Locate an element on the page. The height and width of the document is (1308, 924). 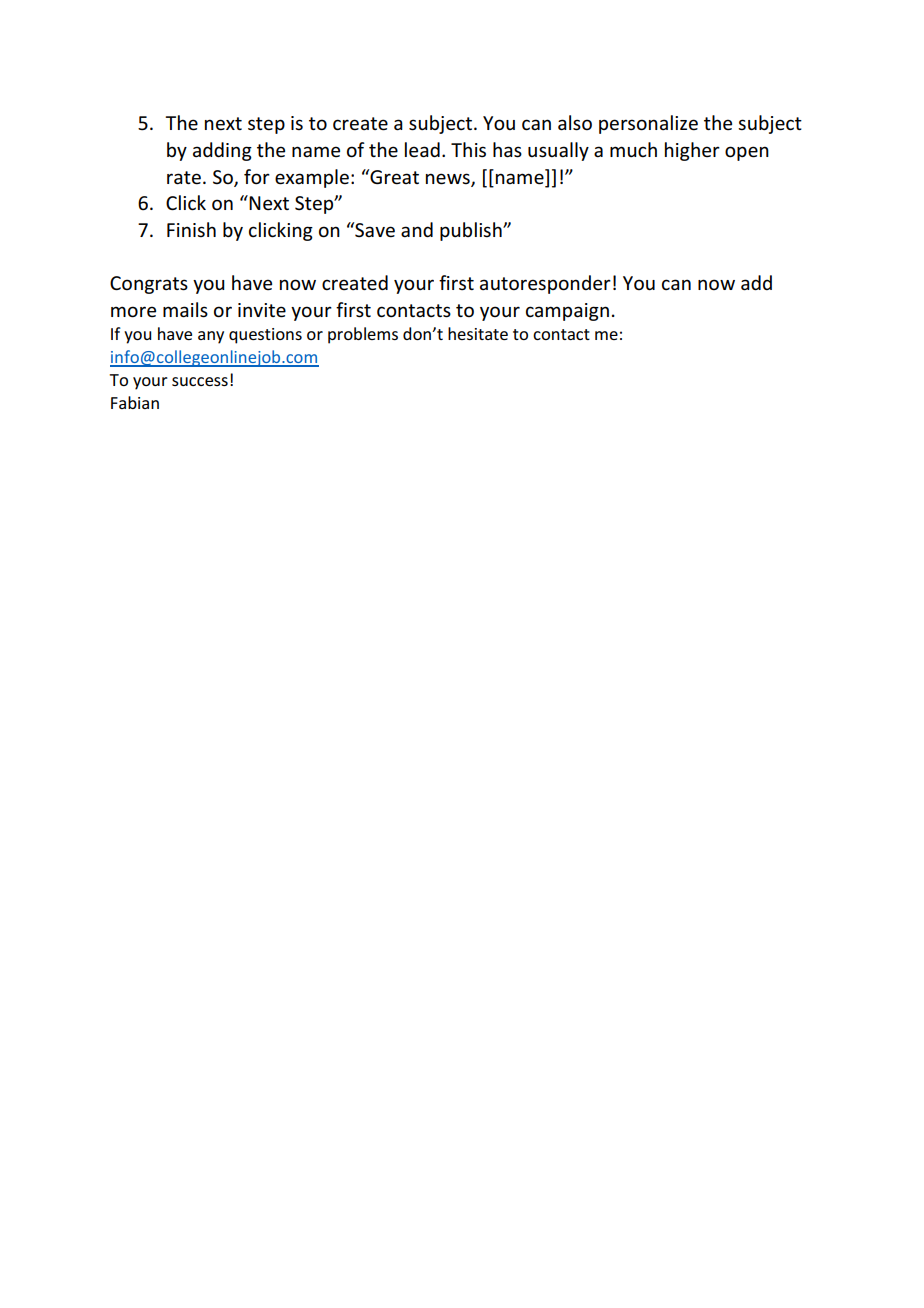
lead is located at coordinates (422, 150).
